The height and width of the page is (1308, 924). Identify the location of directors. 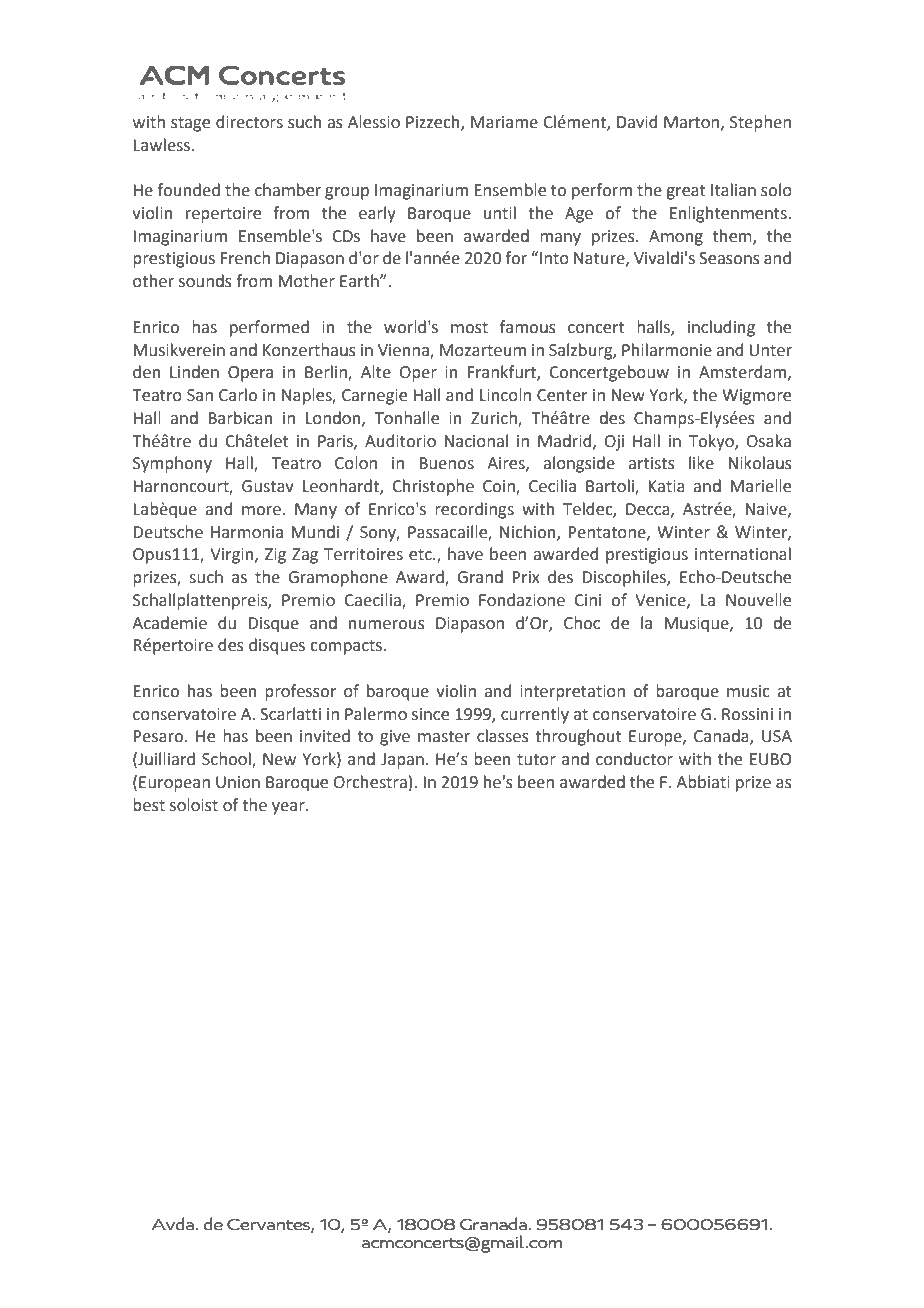
(249, 122).
